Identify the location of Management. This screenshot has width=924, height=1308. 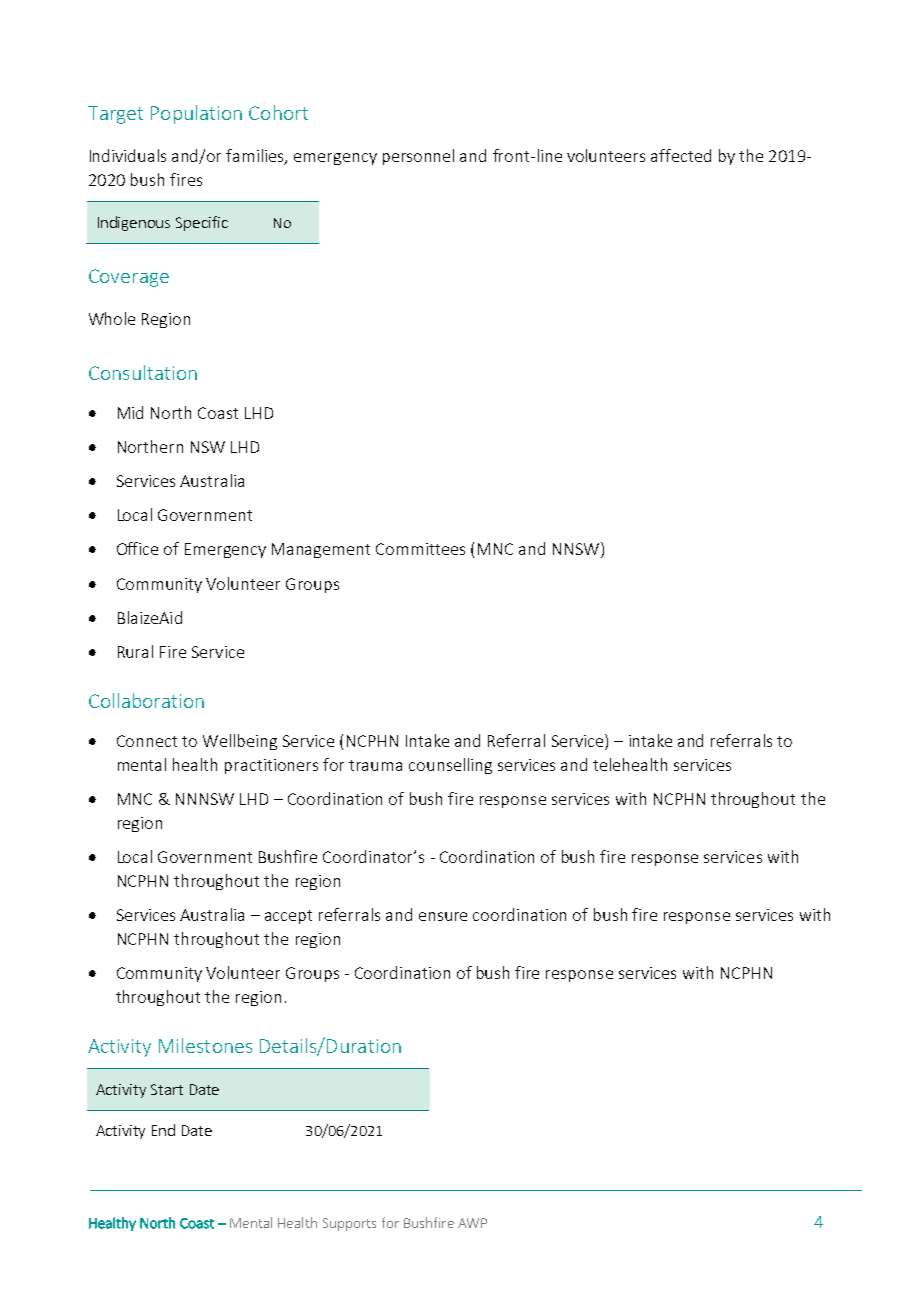
(321, 550).
